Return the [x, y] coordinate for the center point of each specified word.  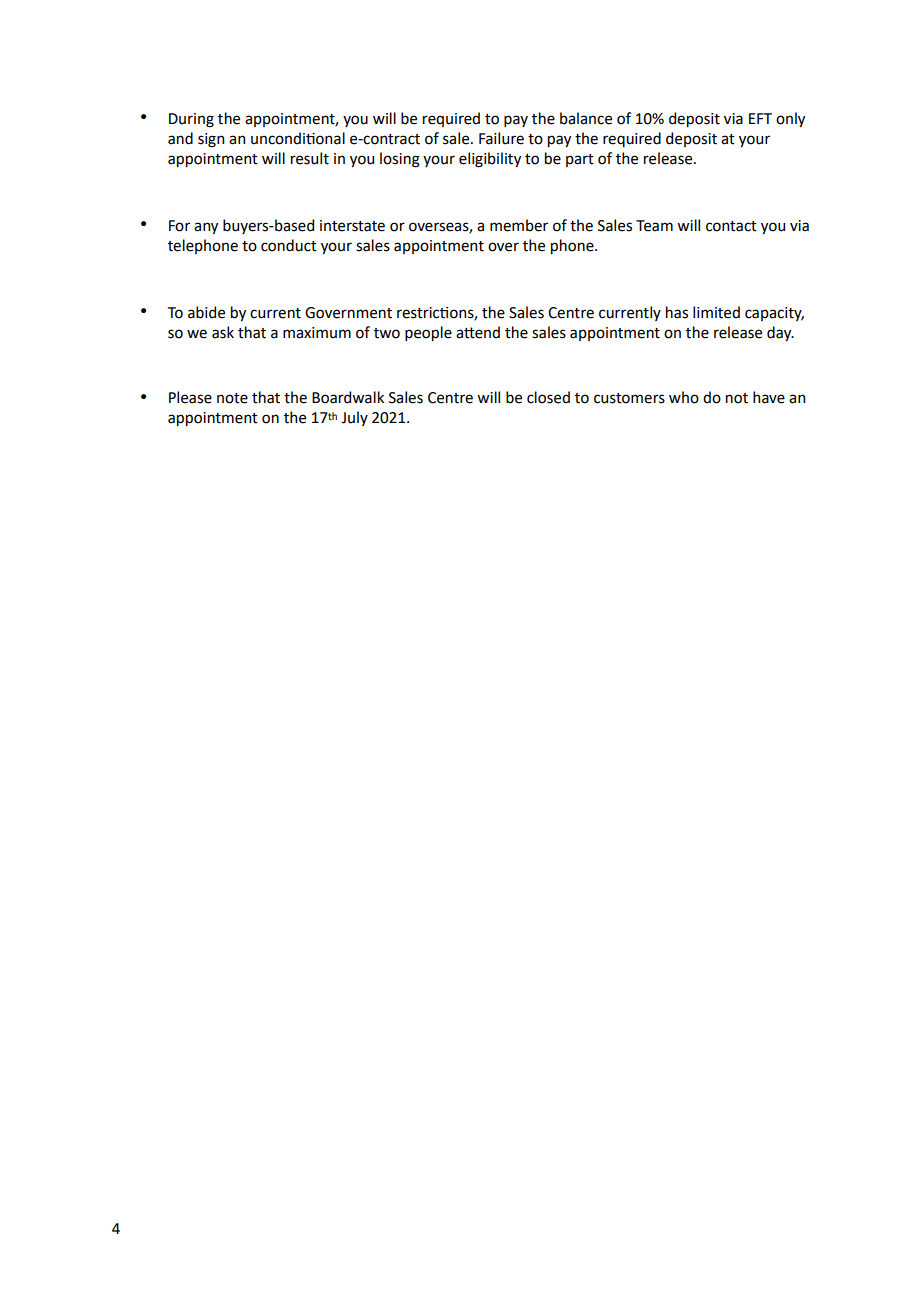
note [232, 398]
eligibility [490, 160]
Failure [501, 138]
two [387, 333]
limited [716, 312]
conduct [289, 245]
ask [223, 332]
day [780, 333]
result [310, 158]
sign [211, 140]
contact [731, 226]
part [580, 160]
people [428, 333]
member [519, 225]
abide [206, 312]
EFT [760, 118]
